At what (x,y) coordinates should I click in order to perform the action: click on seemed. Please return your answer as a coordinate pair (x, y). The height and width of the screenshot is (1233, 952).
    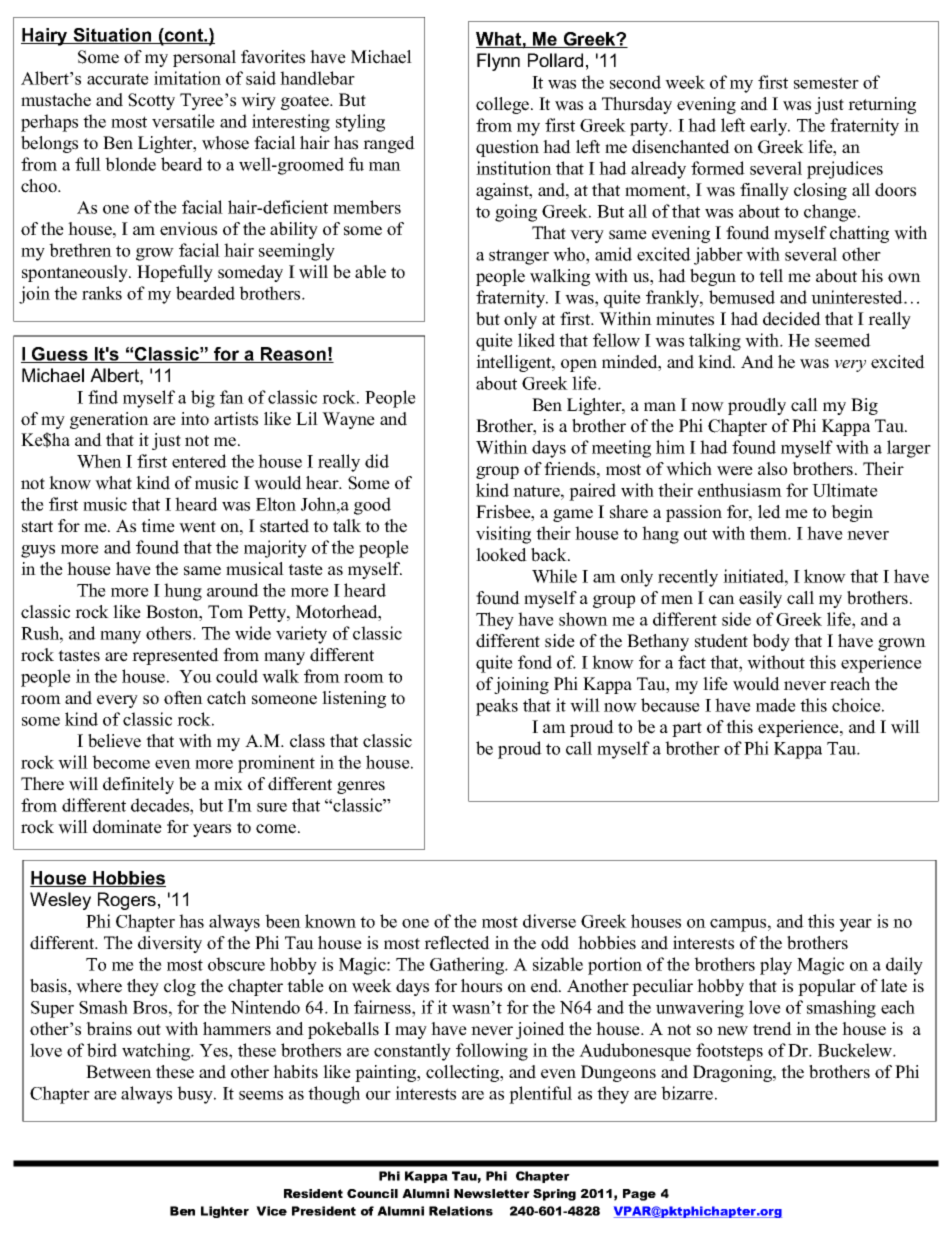
    Looking at the image, I should click on (843, 340).
